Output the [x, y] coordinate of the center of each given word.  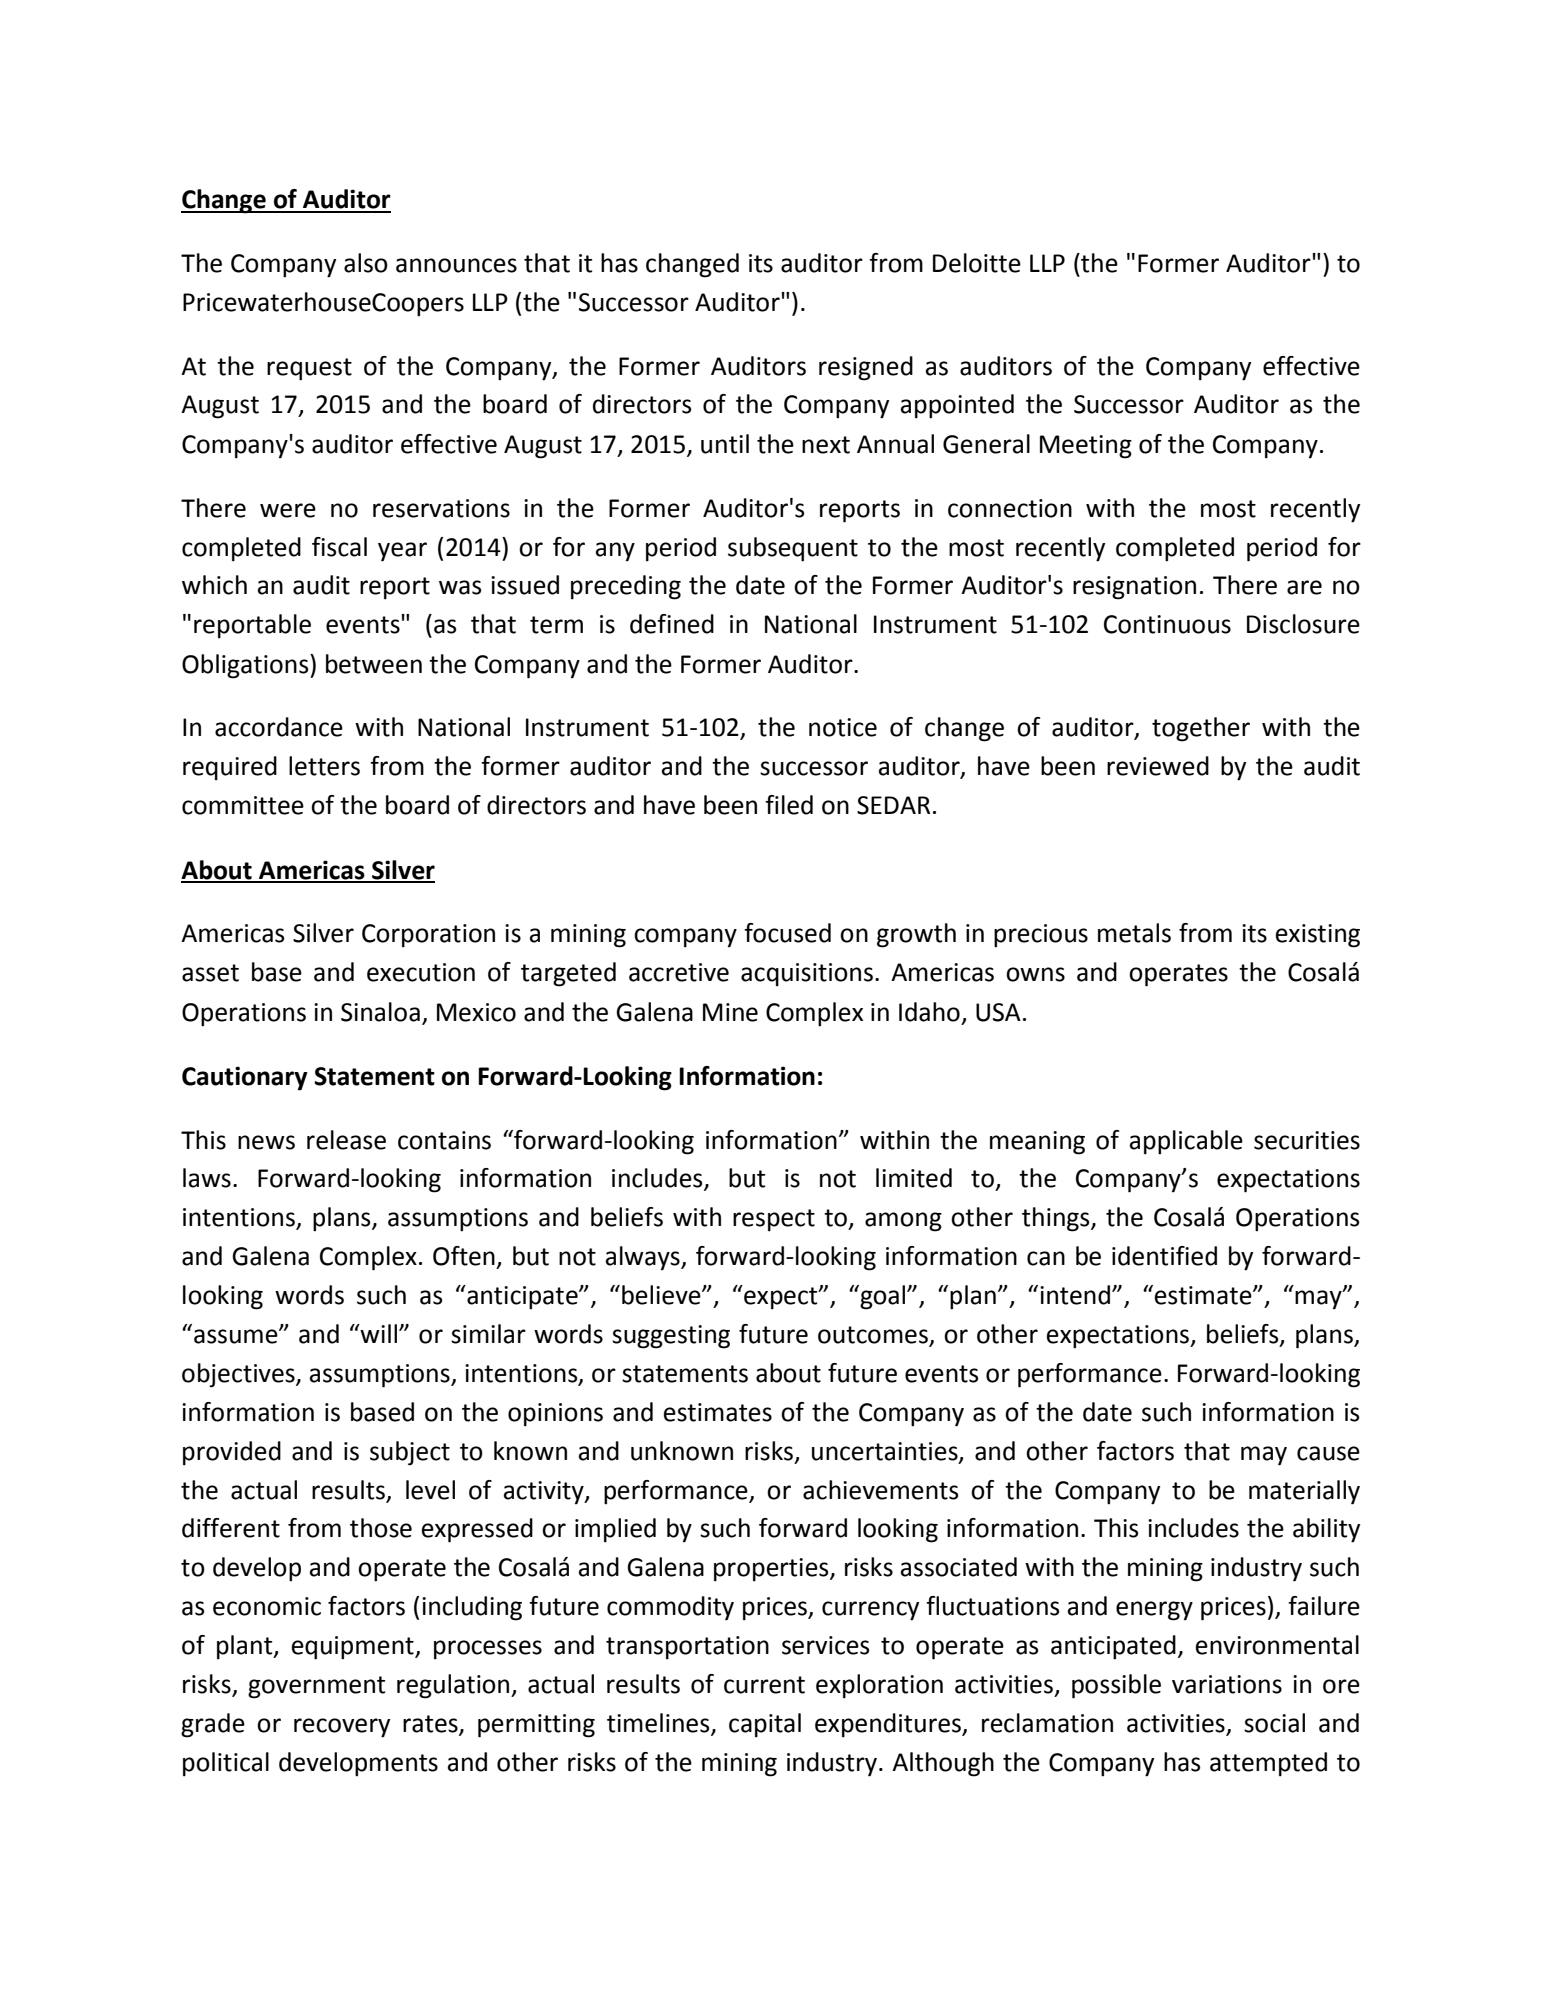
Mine [730, 1012]
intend [1075, 1295]
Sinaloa [380, 1012]
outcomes [874, 1336]
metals [1134, 933]
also [366, 263]
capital [765, 1725]
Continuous [1167, 624]
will [379, 1333]
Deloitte [977, 263]
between [374, 664]
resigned [866, 368]
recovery [342, 1728]
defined [672, 624]
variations [1227, 1684]
